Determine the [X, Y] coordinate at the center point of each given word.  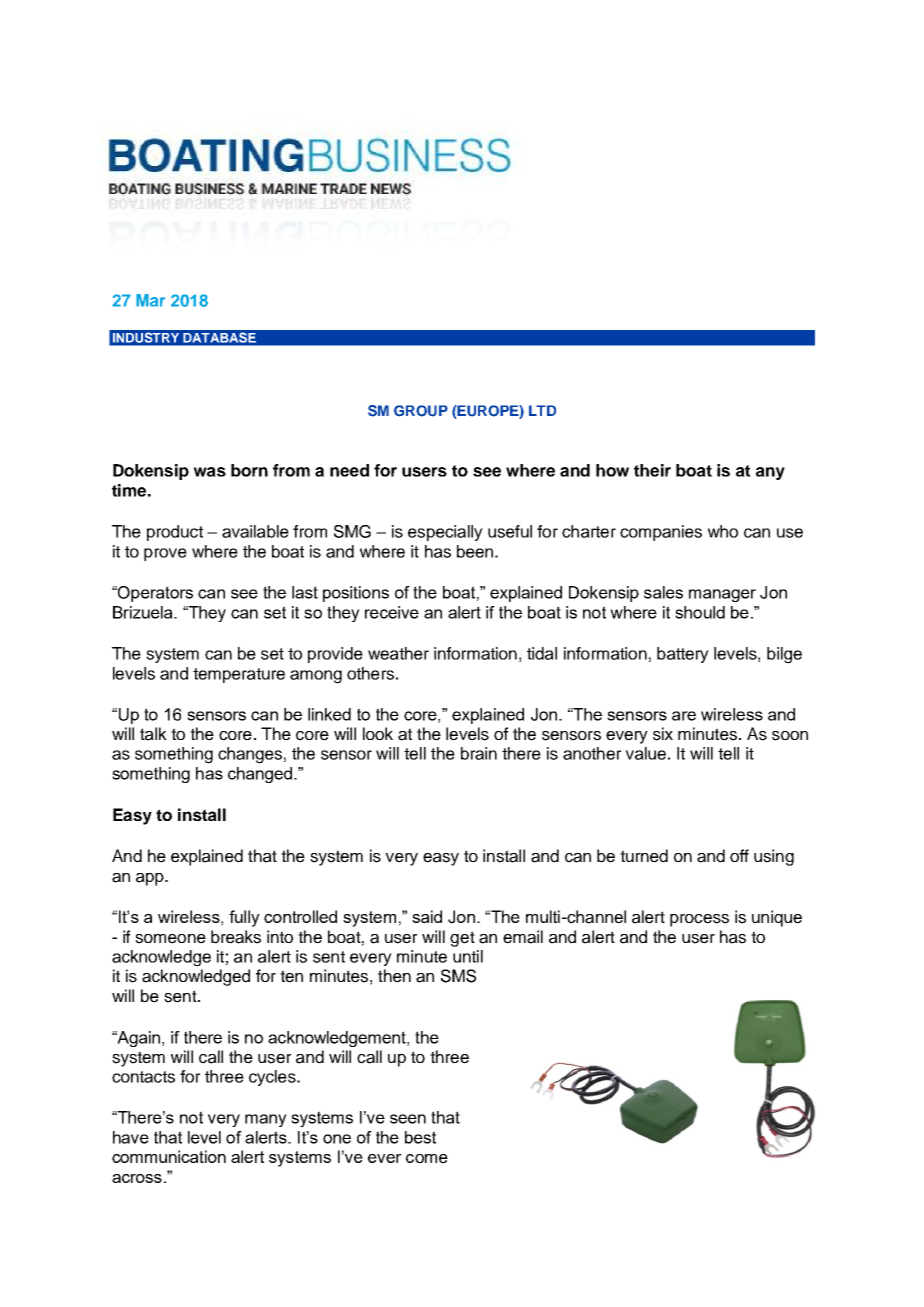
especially [445, 533]
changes [250, 755]
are [684, 716]
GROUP [421, 411]
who [723, 531]
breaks [236, 937]
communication [169, 1156]
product [175, 533]
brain [479, 753]
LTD [542, 410]
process [699, 920]
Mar [150, 300]
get [462, 939]
